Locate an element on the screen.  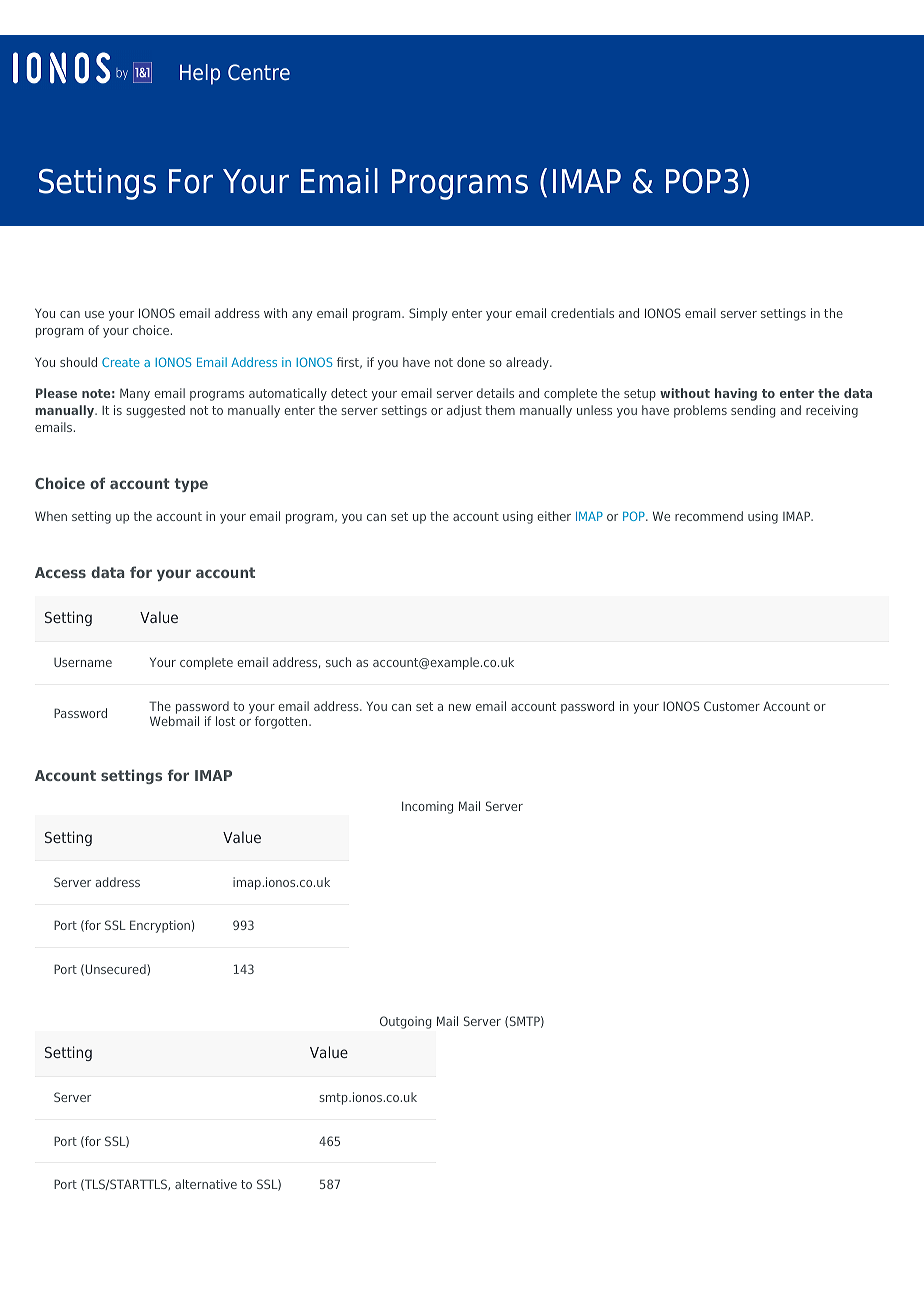
Create is located at coordinates (121, 362).
